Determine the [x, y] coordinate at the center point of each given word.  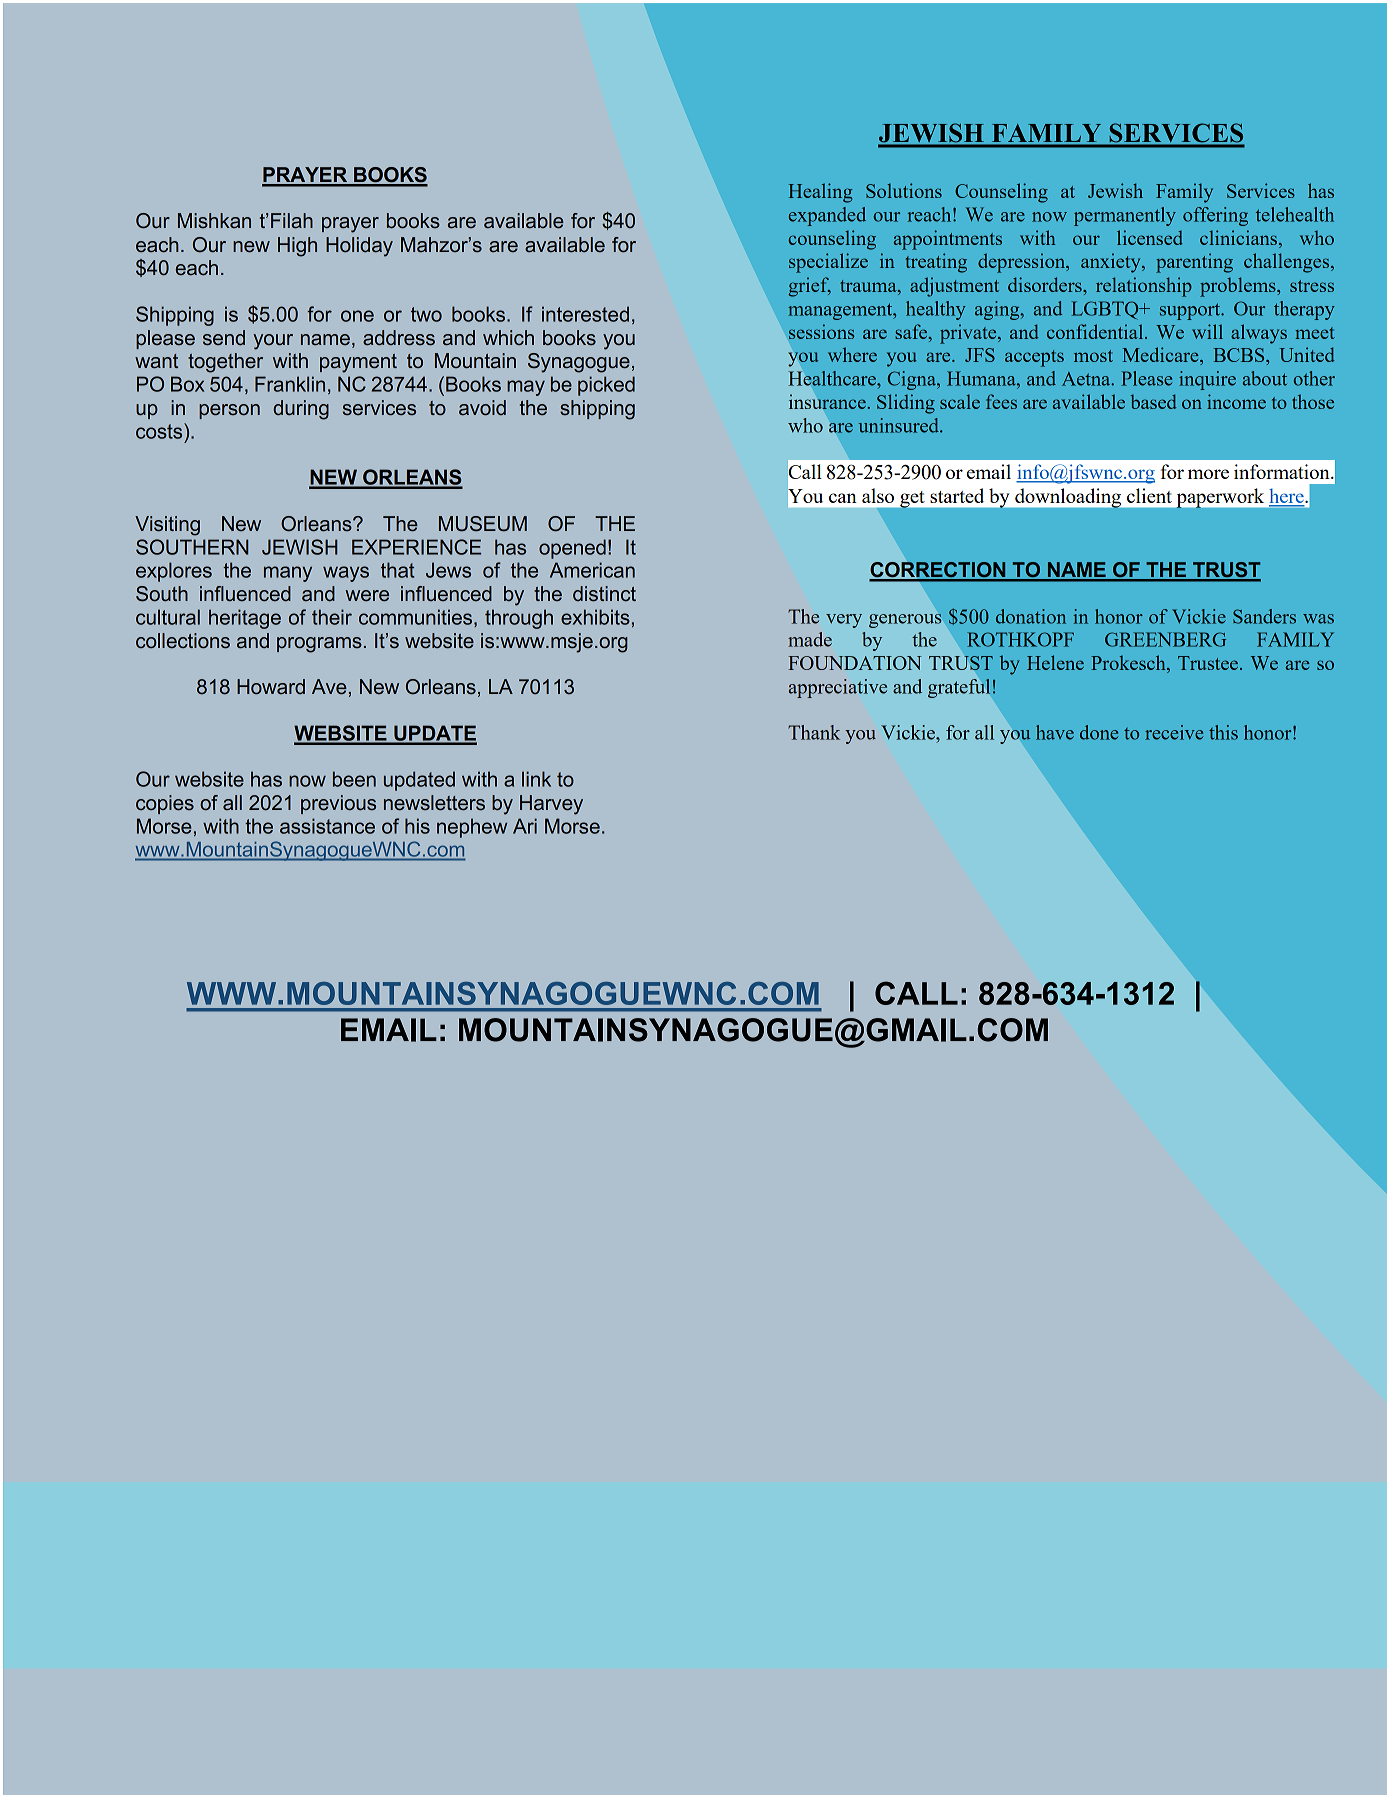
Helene [1055, 662]
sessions [821, 331]
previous [338, 804]
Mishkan [214, 220]
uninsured [899, 425]
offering [1215, 216]
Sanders [1264, 616]
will [1207, 331]
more [1208, 474]
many [288, 574]
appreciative [837, 688]
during [301, 410]
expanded [827, 216]
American [592, 570]
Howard [271, 686]
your [273, 342]
